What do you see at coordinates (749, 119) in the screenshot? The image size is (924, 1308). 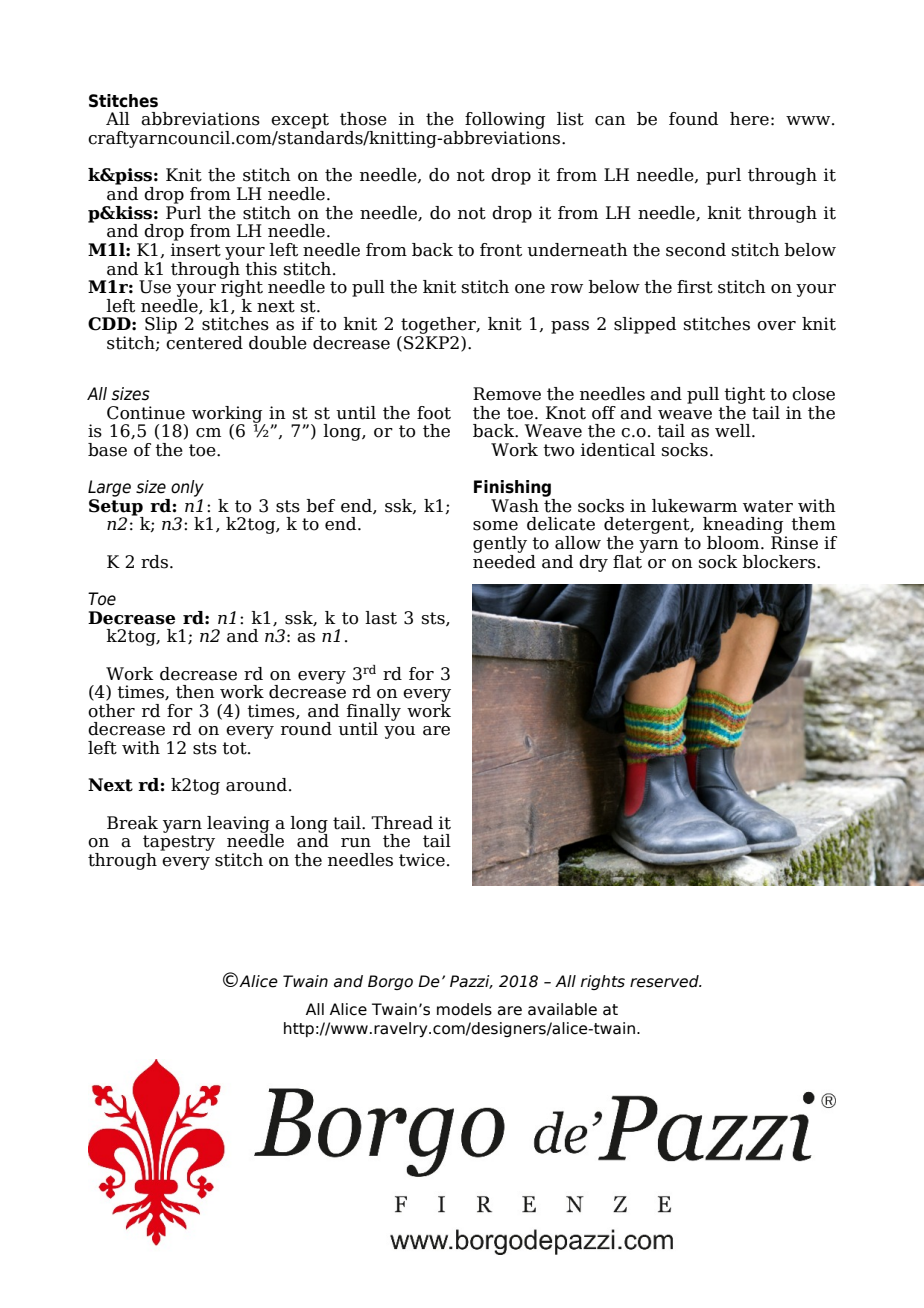 I see `here` at bounding box center [749, 119].
